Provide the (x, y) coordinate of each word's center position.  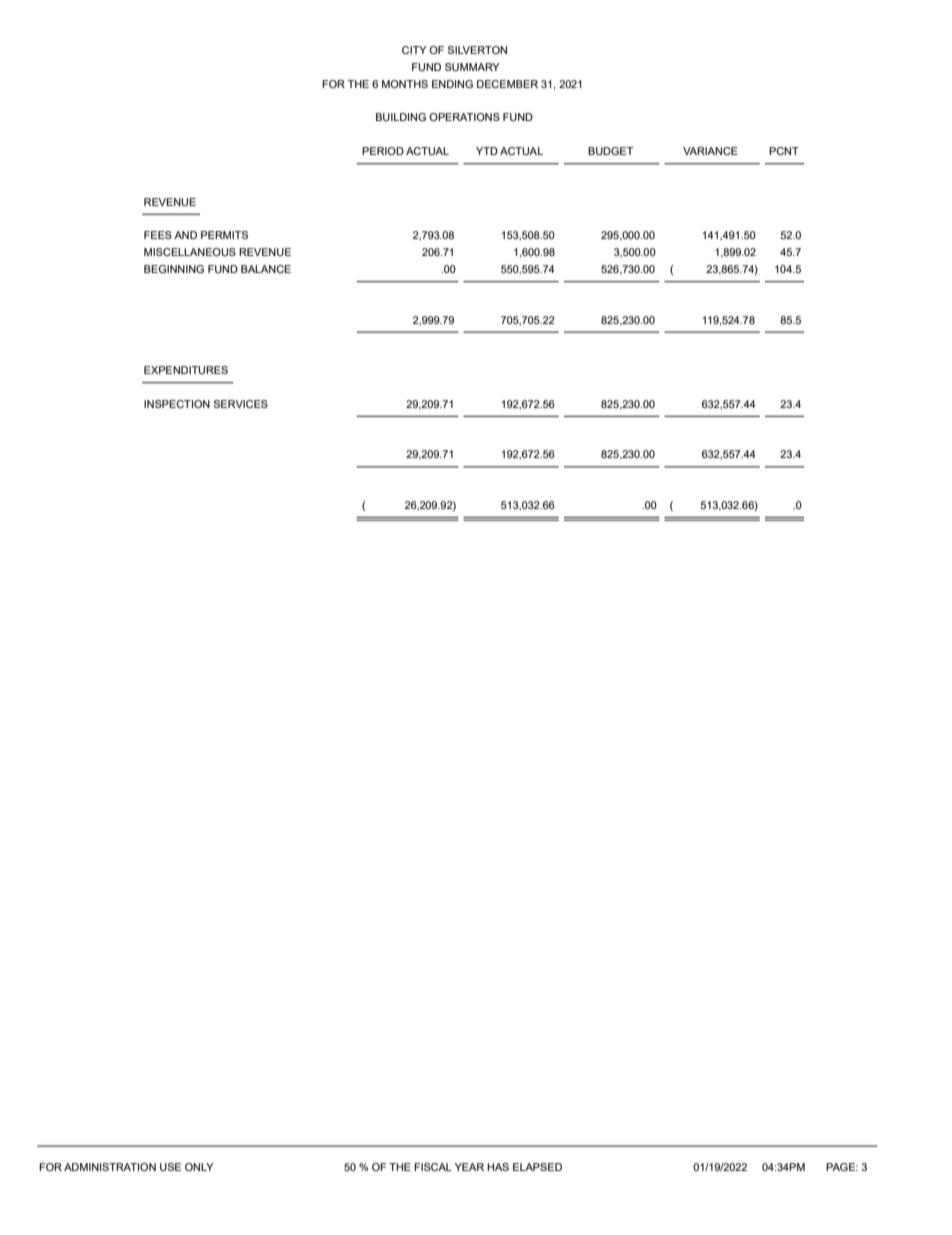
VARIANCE (710, 151)
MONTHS (405, 84)
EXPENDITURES (186, 370)
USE (170, 1167)
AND (185, 235)
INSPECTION (177, 404)
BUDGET (610, 151)
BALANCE (266, 269)
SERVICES (241, 404)
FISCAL (433, 1167)
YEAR (469, 1167)
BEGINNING (174, 269)
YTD (487, 151)
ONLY (199, 1167)
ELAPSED (537, 1167)
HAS (498, 1167)
